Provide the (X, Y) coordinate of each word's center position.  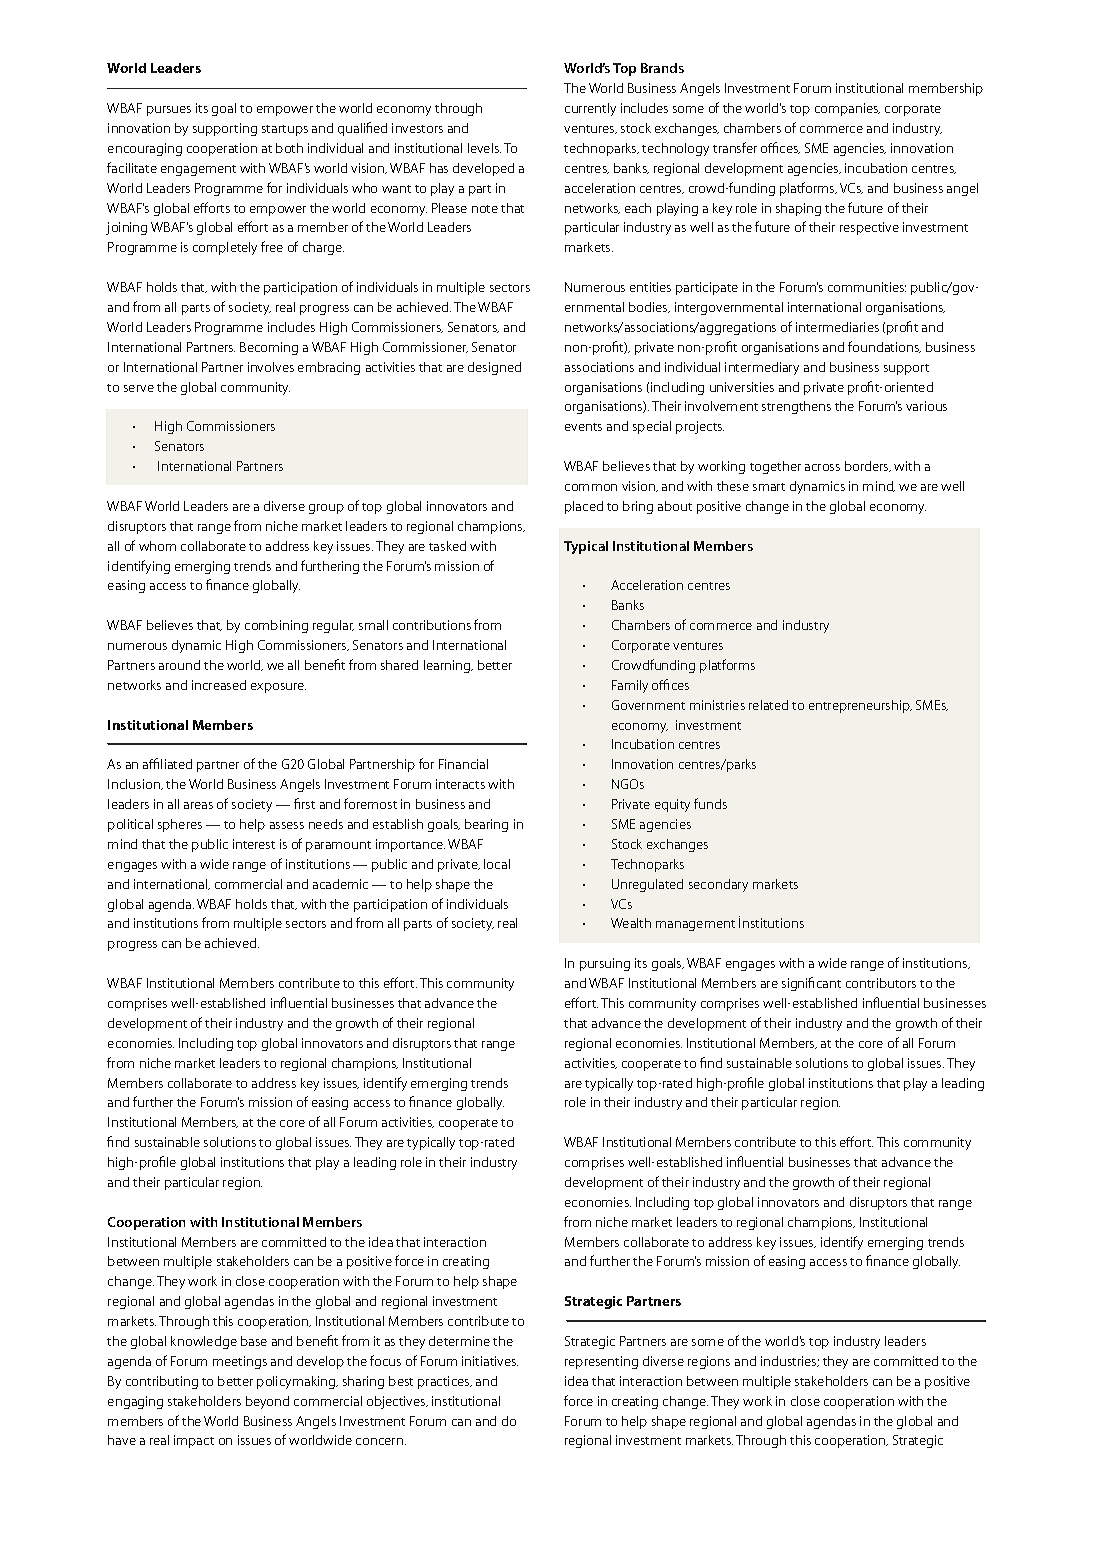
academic (340, 884)
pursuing (605, 964)
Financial (463, 764)
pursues (169, 111)
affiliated (167, 763)
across (822, 467)
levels (484, 148)
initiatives (490, 1361)
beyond (267, 1402)
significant (811, 984)
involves (271, 367)
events (583, 427)
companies (847, 109)
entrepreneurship (860, 706)
